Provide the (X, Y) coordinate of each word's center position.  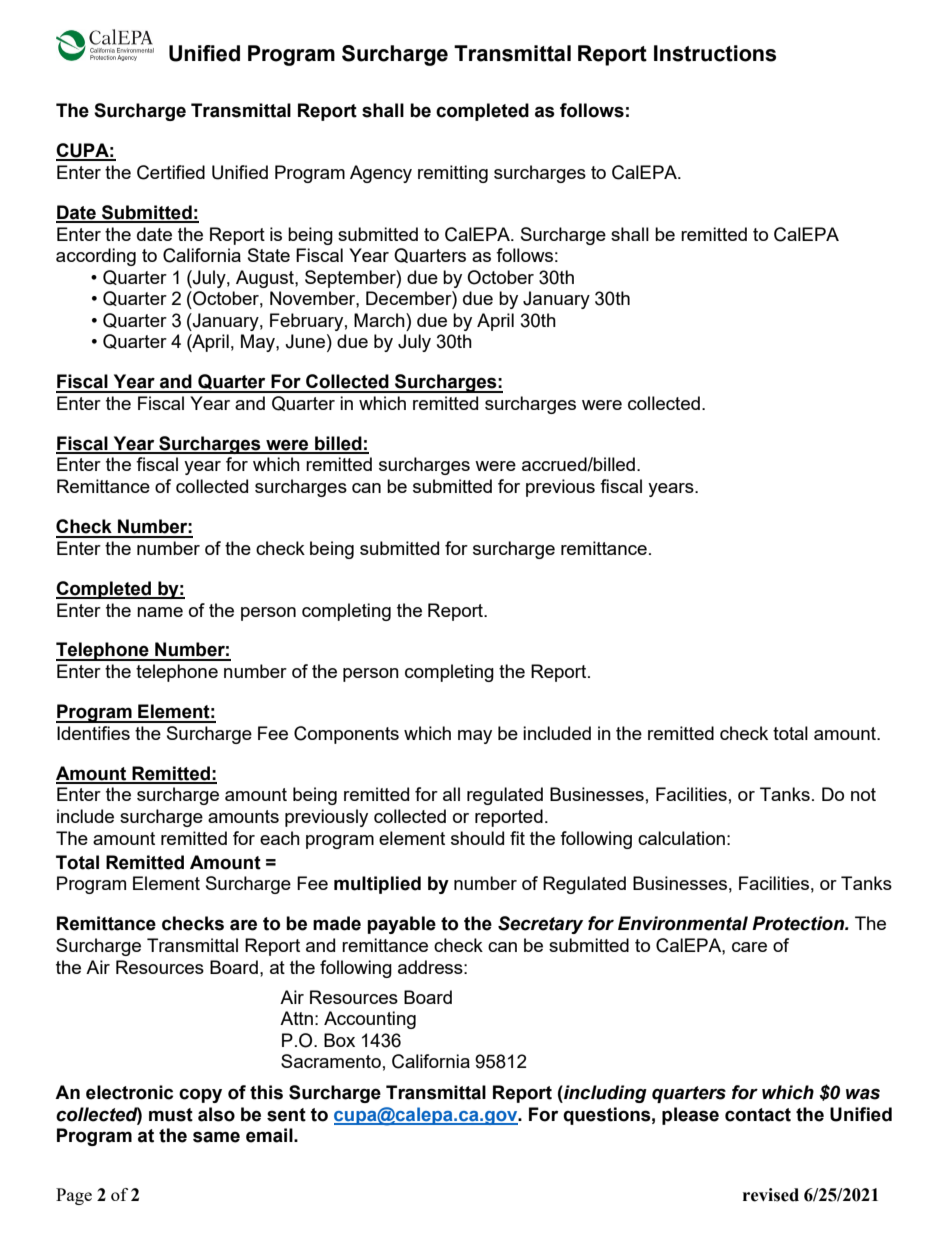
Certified (171, 172)
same (216, 1137)
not (863, 794)
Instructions (715, 53)
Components (346, 735)
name (160, 612)
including (604, 1094)
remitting (453, 174)
